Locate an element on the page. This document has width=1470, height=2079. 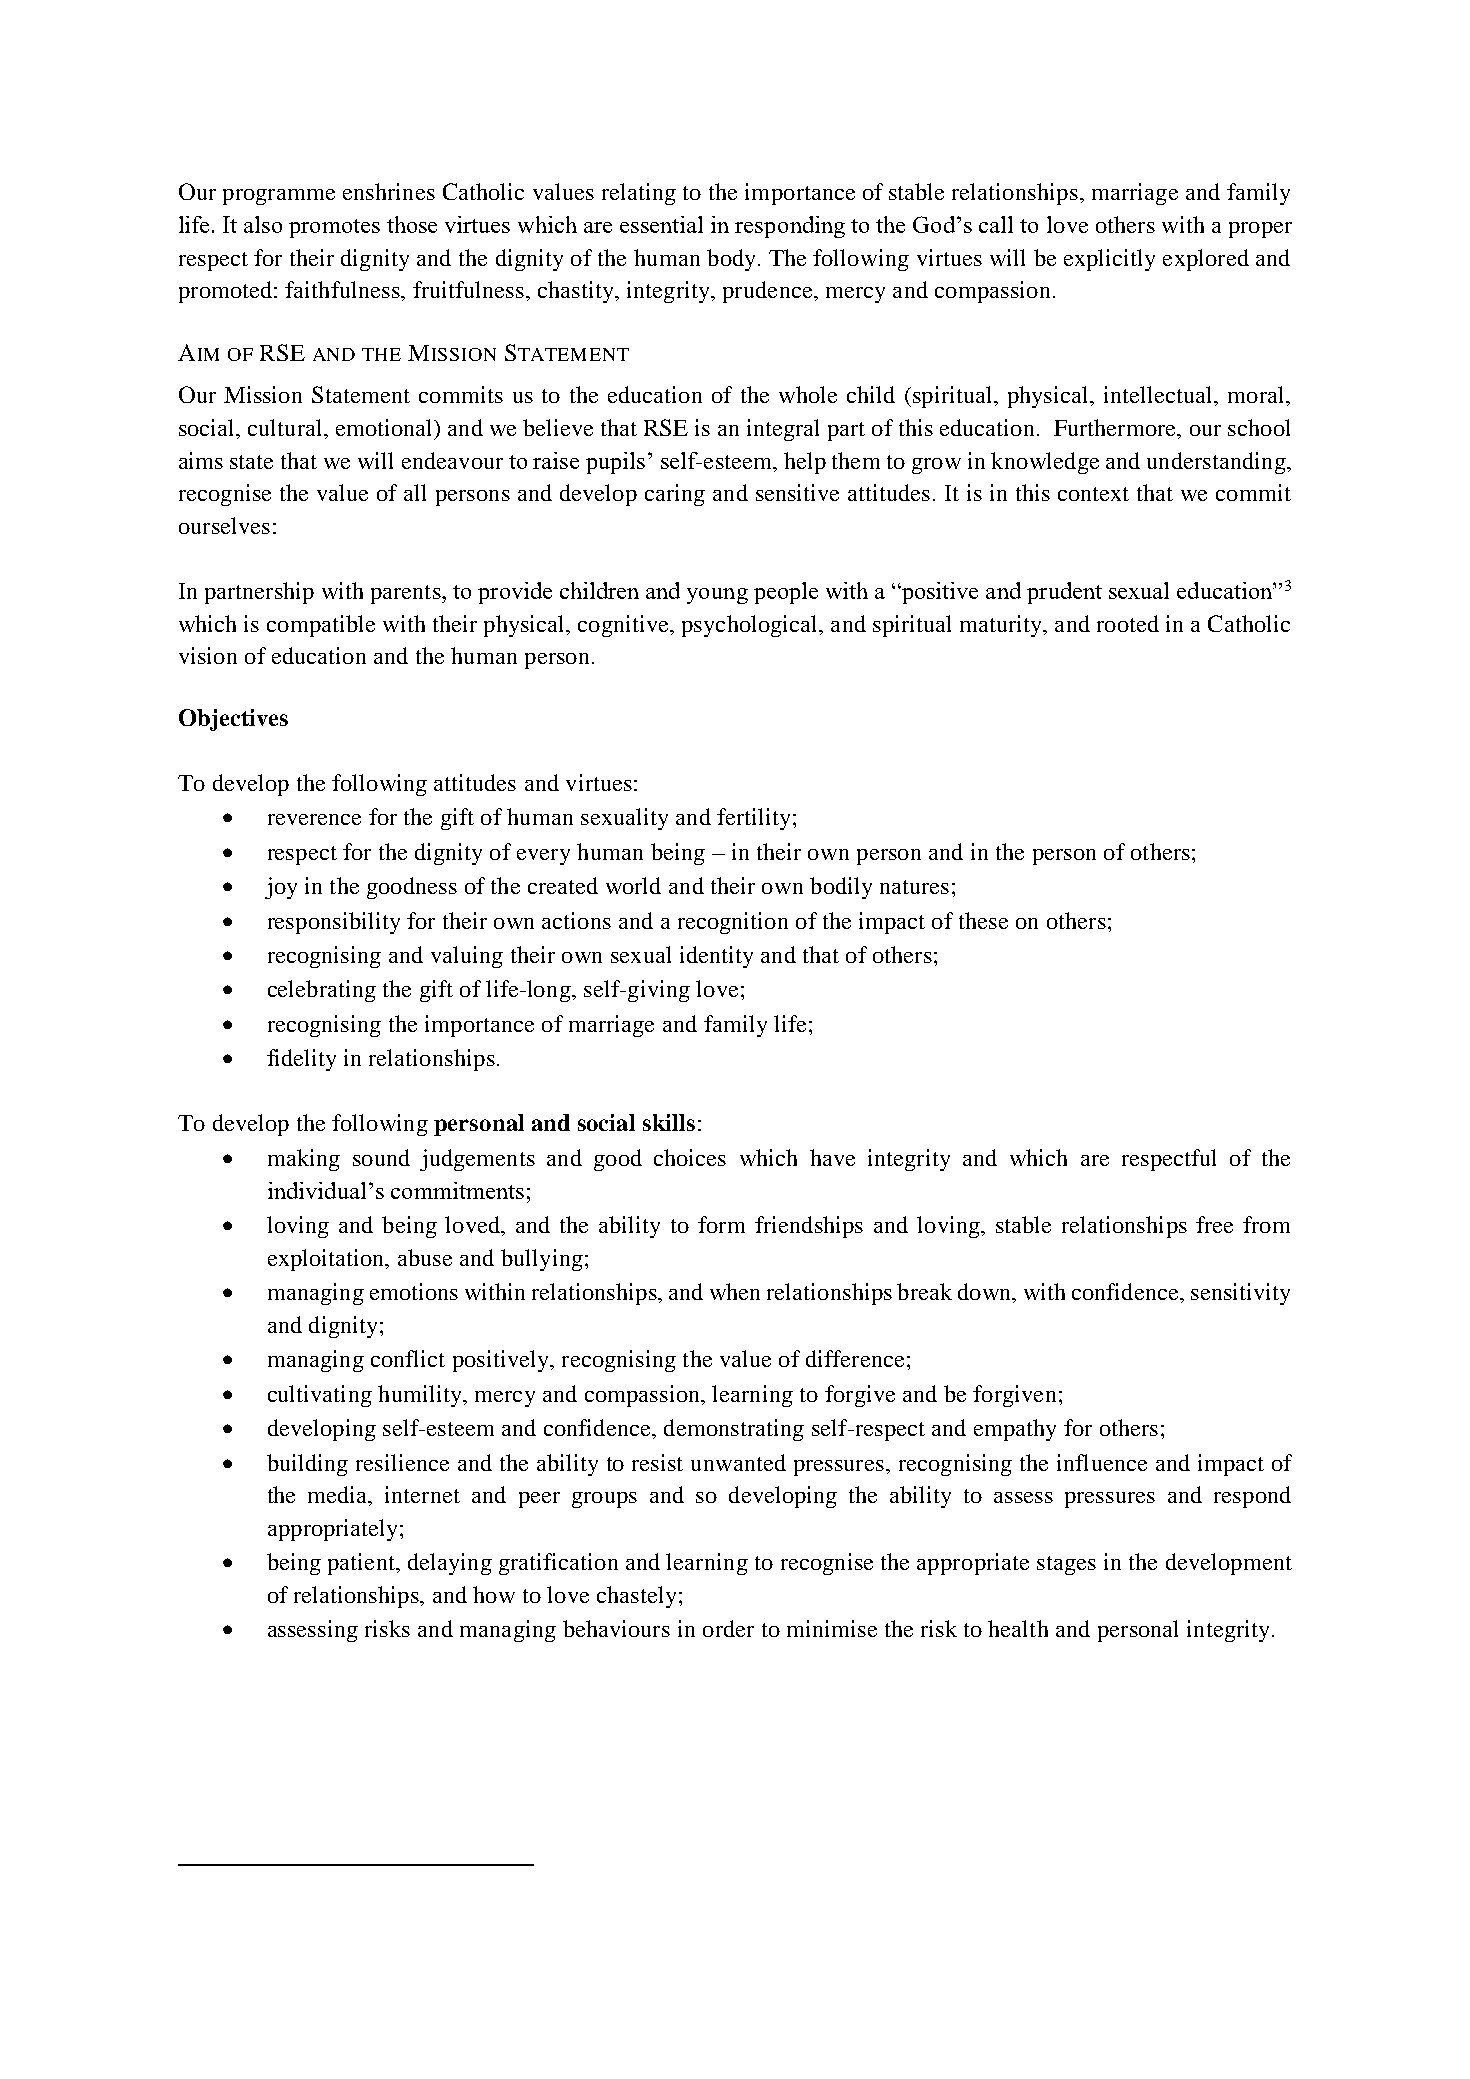
promotes is located at coordinates (334, 228).
